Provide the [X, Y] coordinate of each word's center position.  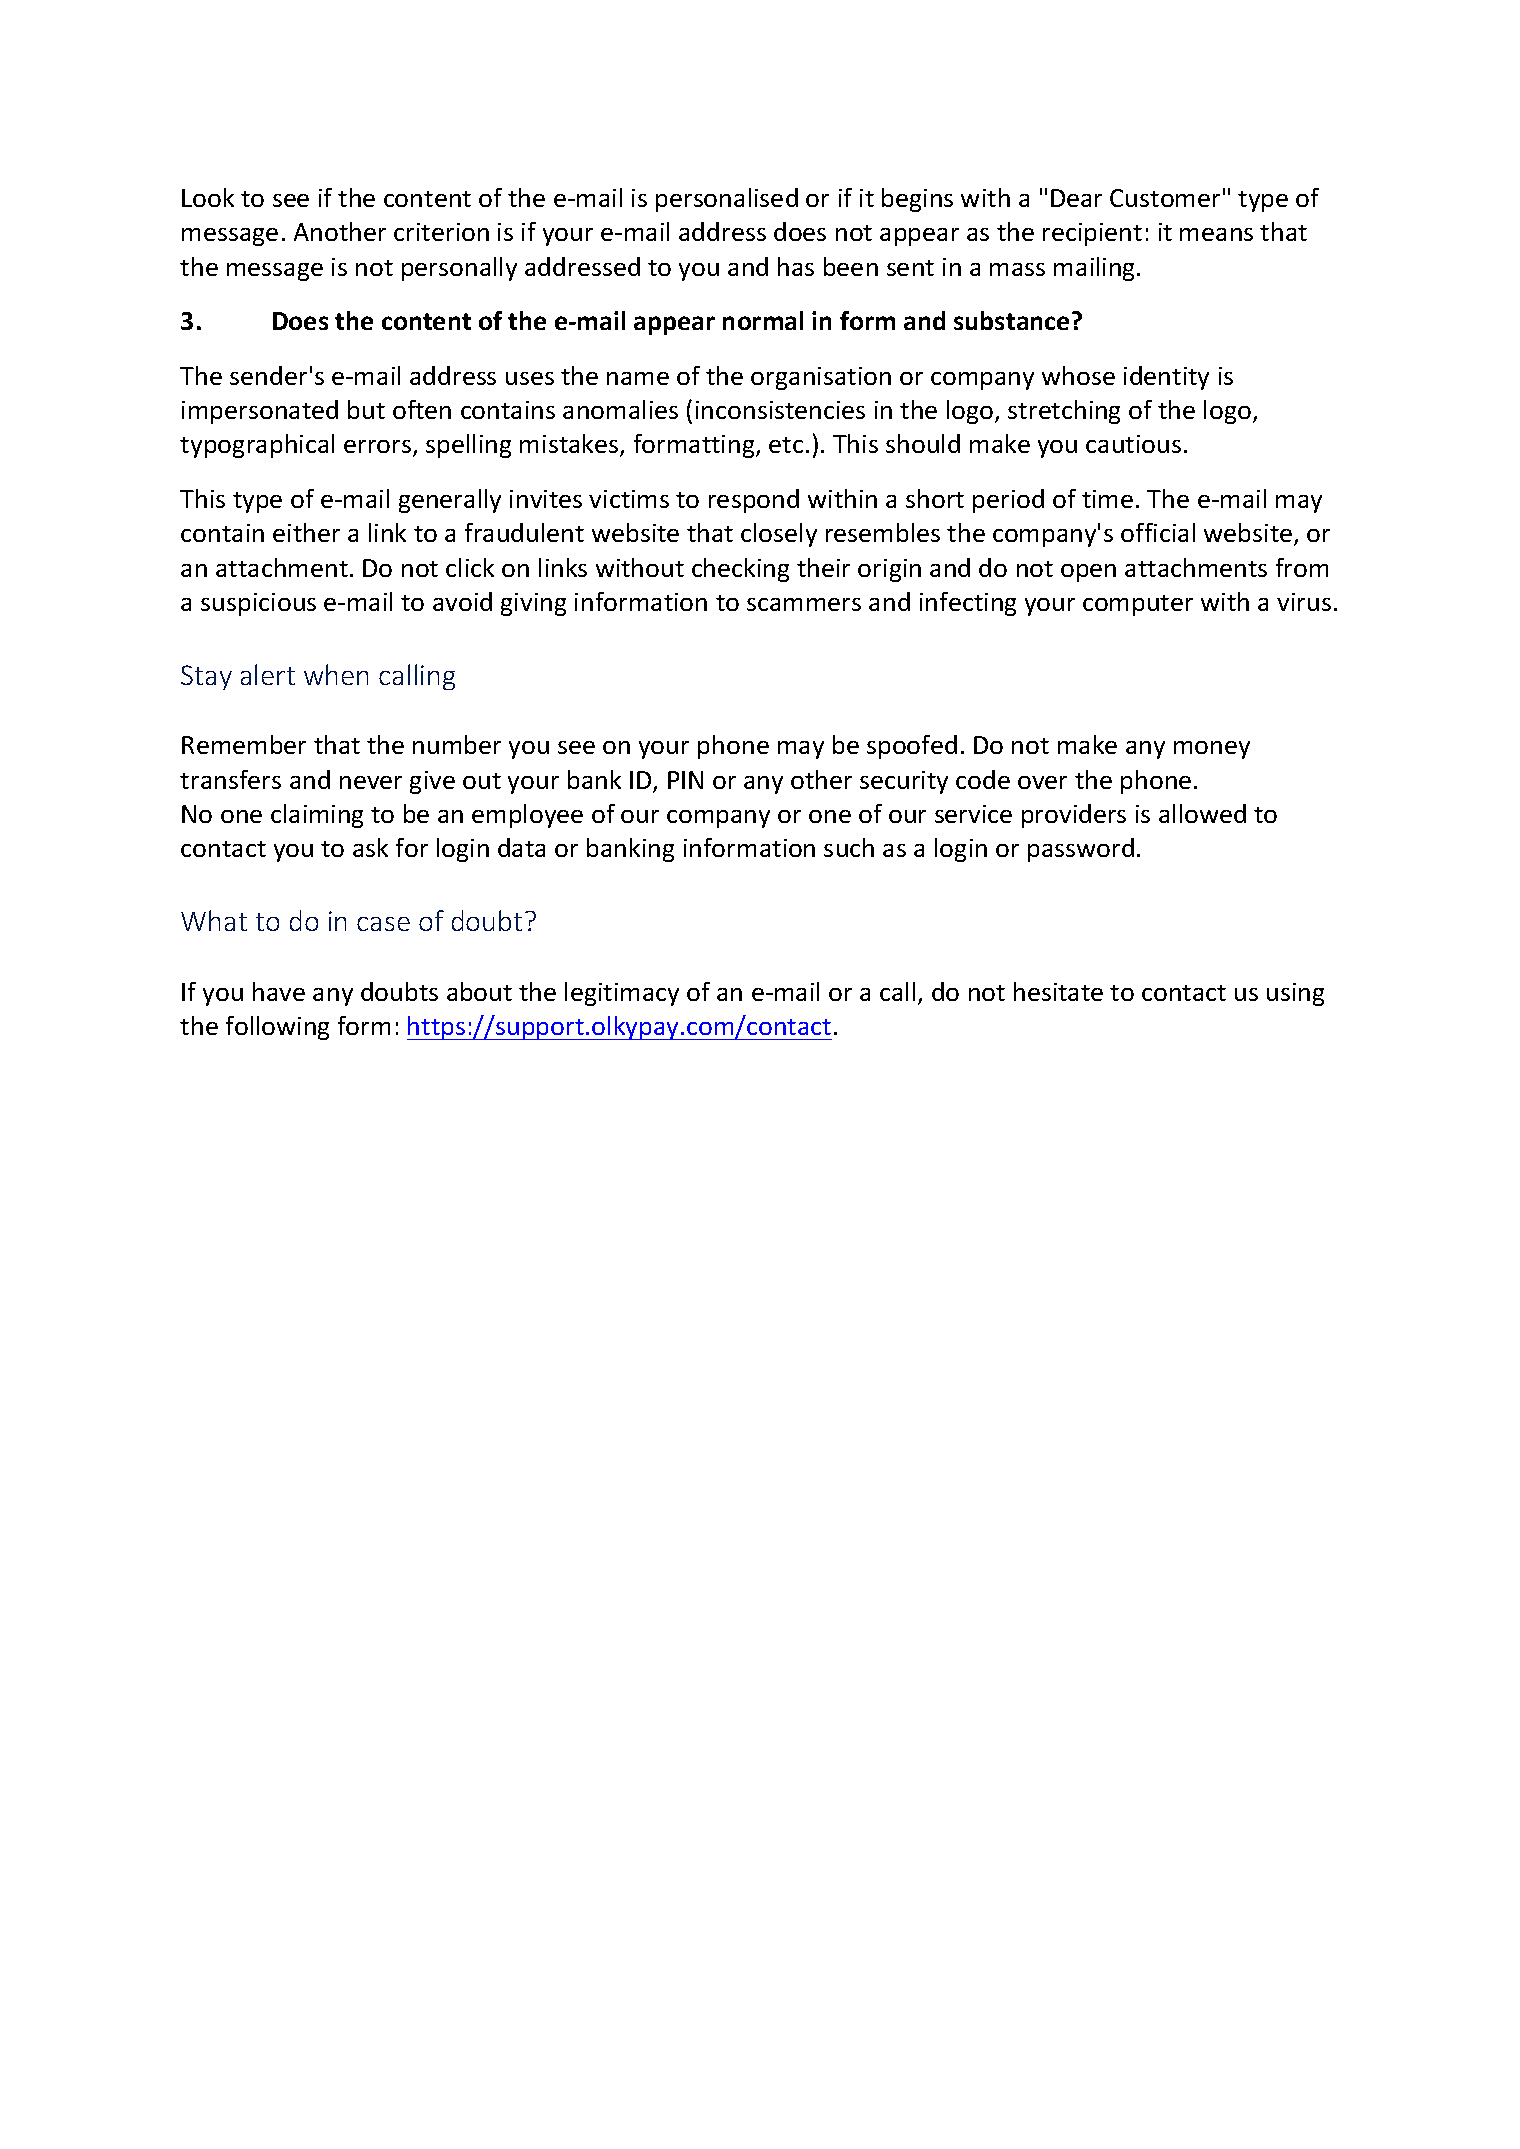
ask [370, 847]
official [1158, 532]
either [306, 532]
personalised [727, 200]
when [336, 674]
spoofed [912, 747]
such [849, 847]
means [1216, 234]
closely [779, 535]
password [1081, 850]
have [279, 991]
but [366, 409]
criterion [441, 232]
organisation [821, 378]
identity [1166, 378]
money [1212, 750]
